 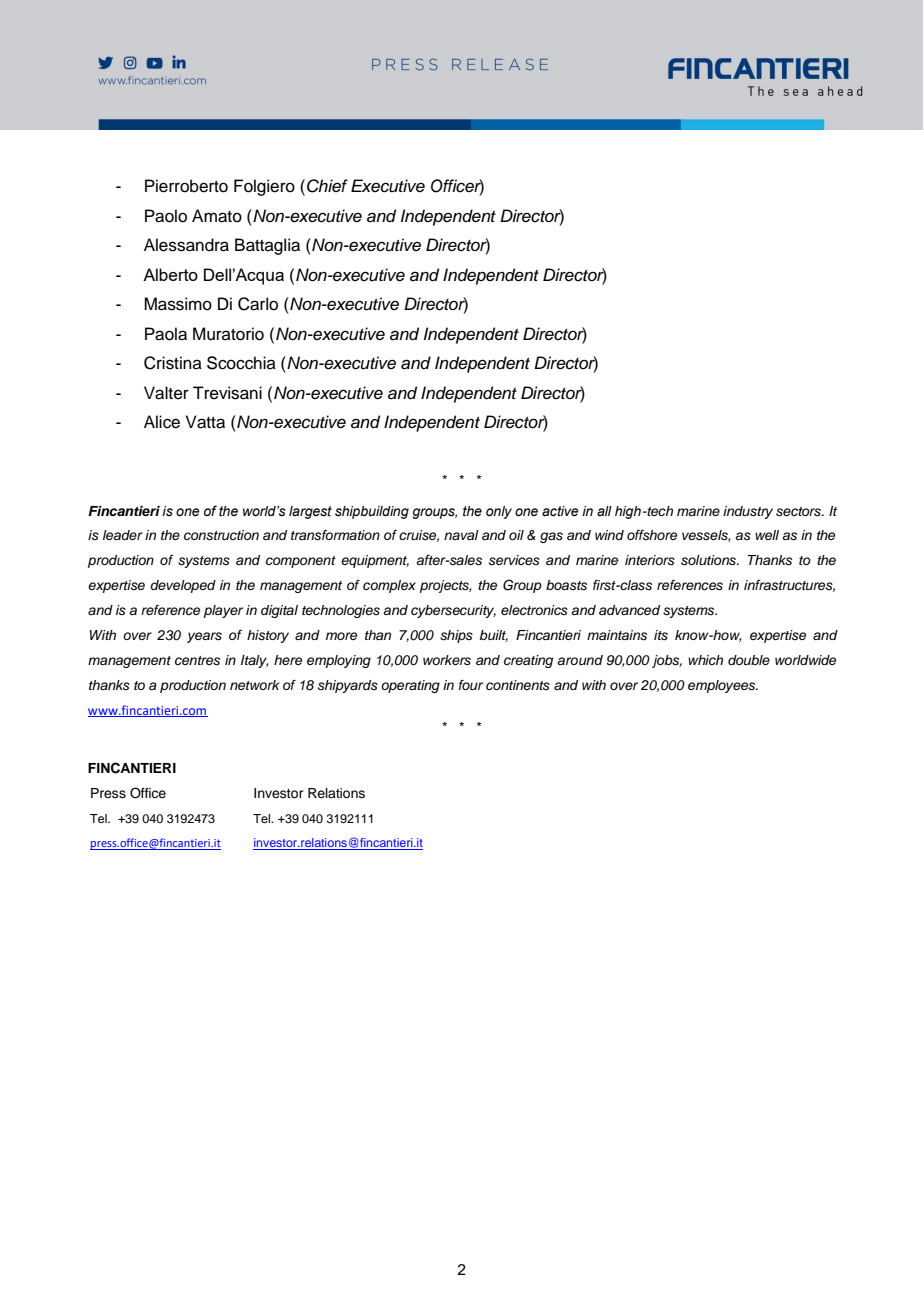 I want to click on Cristina, so click(x=173, y=363).
